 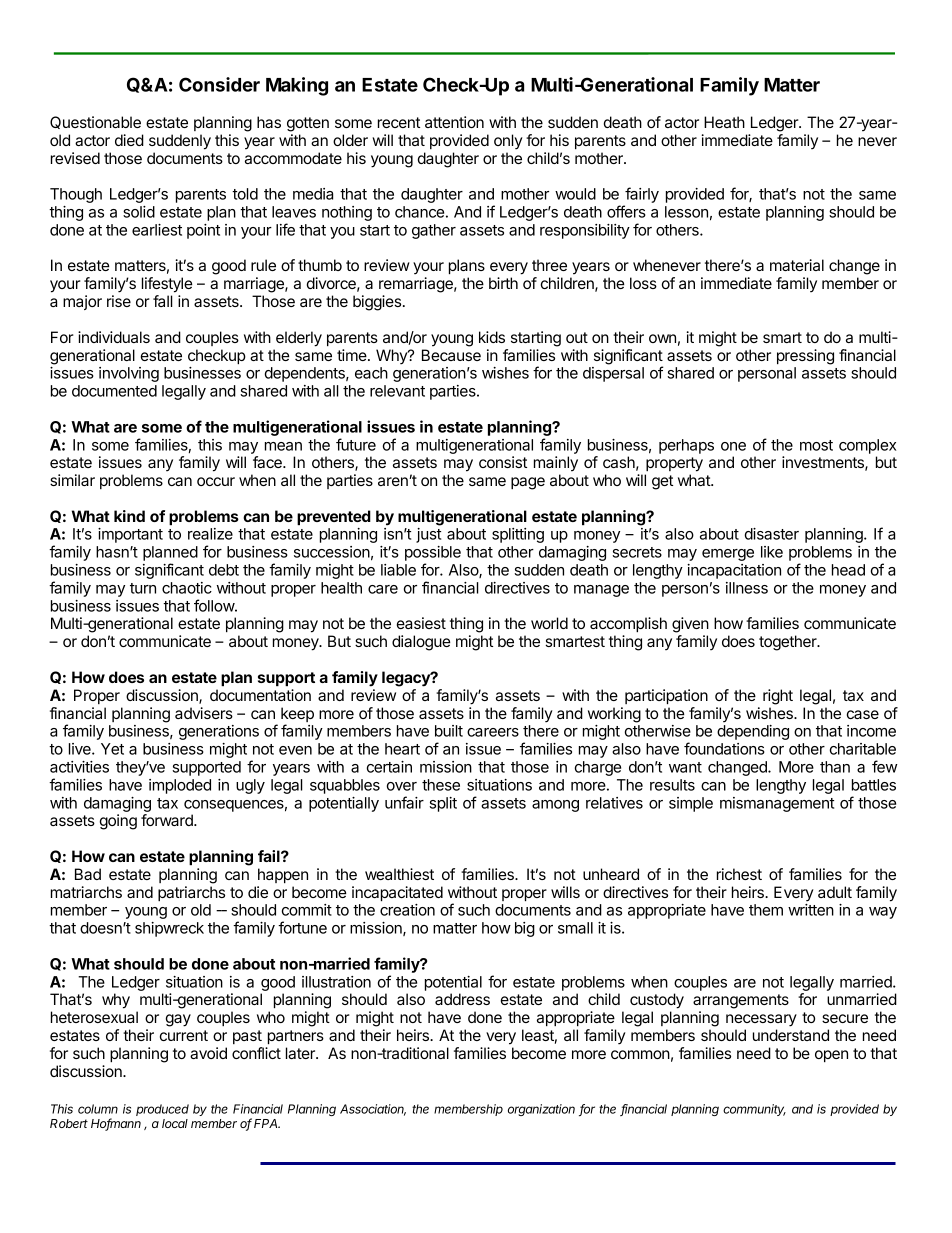 What do you see at coordinates (835, 767) in the page?
I see `than` at bounding box center [835, 767].
